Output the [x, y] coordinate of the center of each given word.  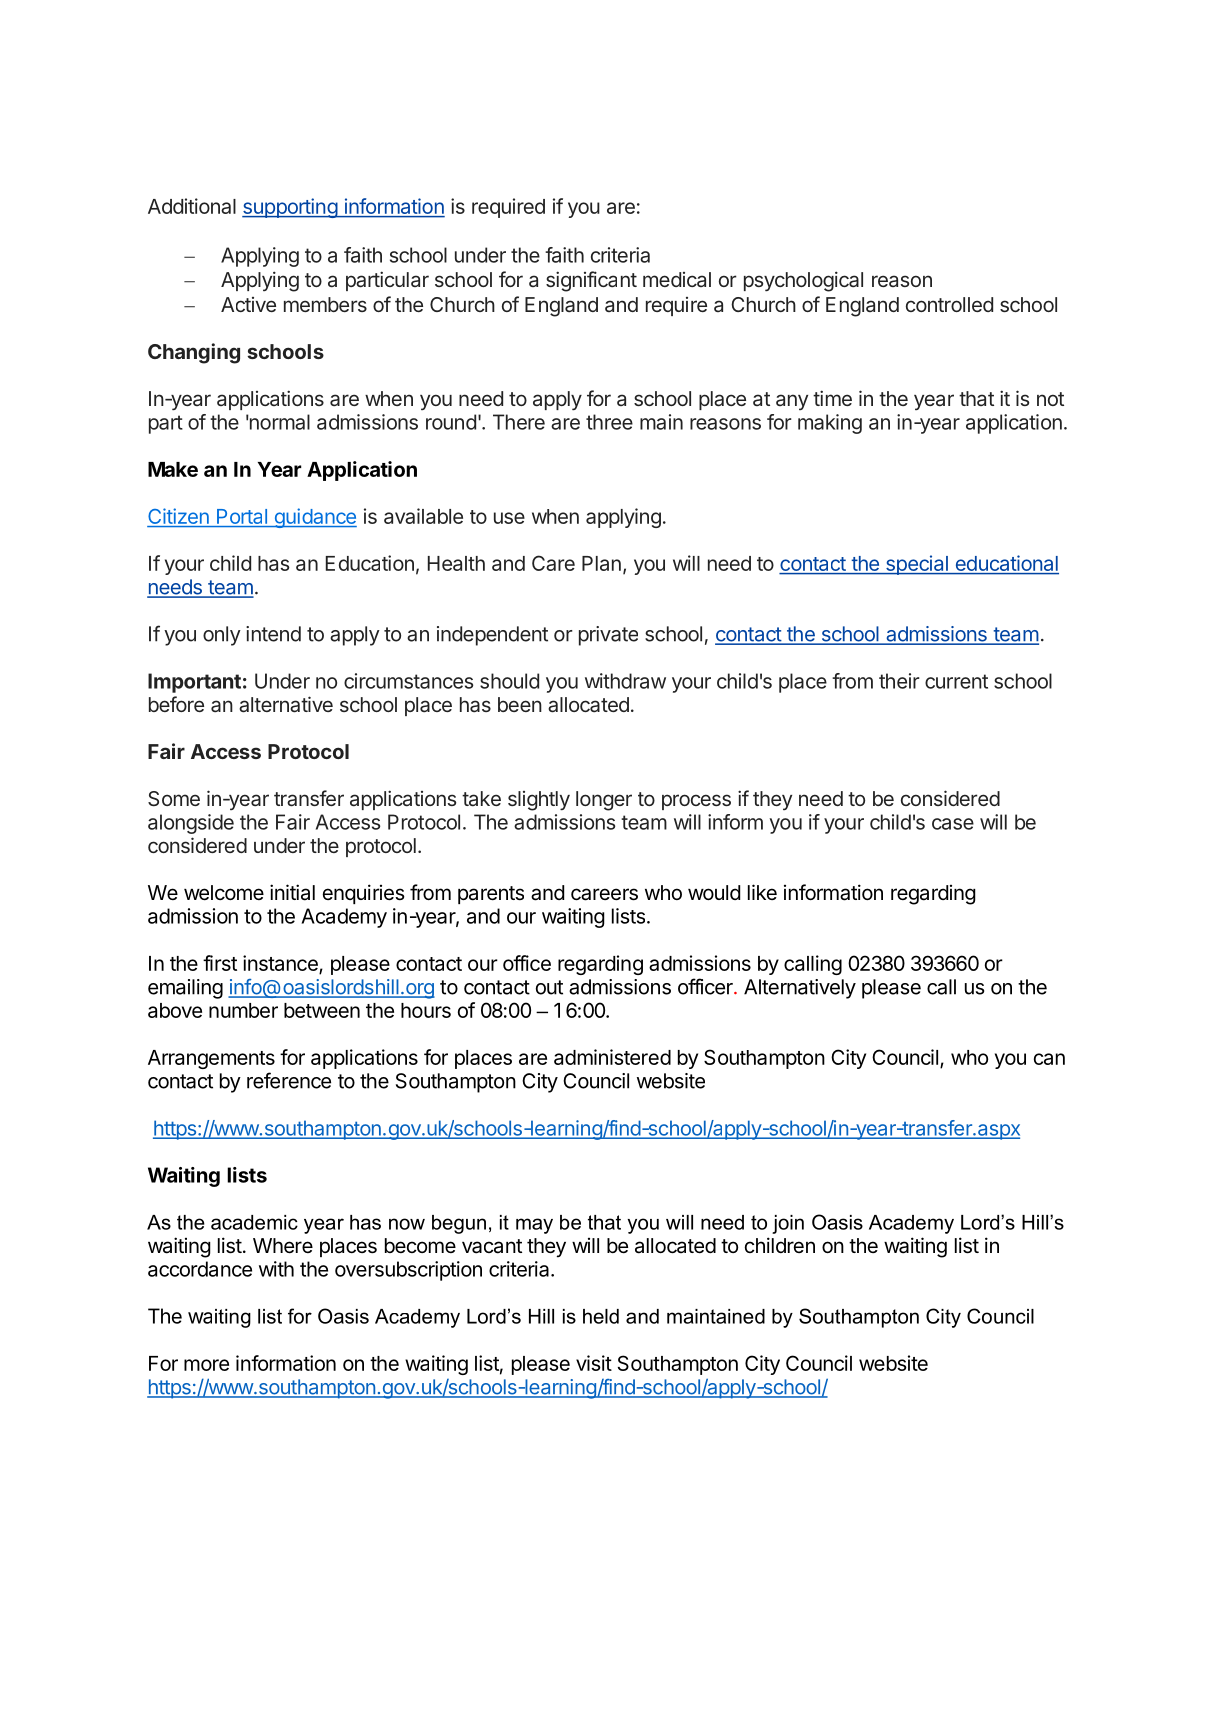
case [953, 824]
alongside [191, 824]
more [206, 1365]
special [916, 565]
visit [594, 1363]
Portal [242, 516]
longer [604, 801]
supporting [290, 208]
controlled [949, 304]
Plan [601, 563]
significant [591, 281]
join [788, 1224]
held [601, 1316]
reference [289, 1080]
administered [612, 1057]
